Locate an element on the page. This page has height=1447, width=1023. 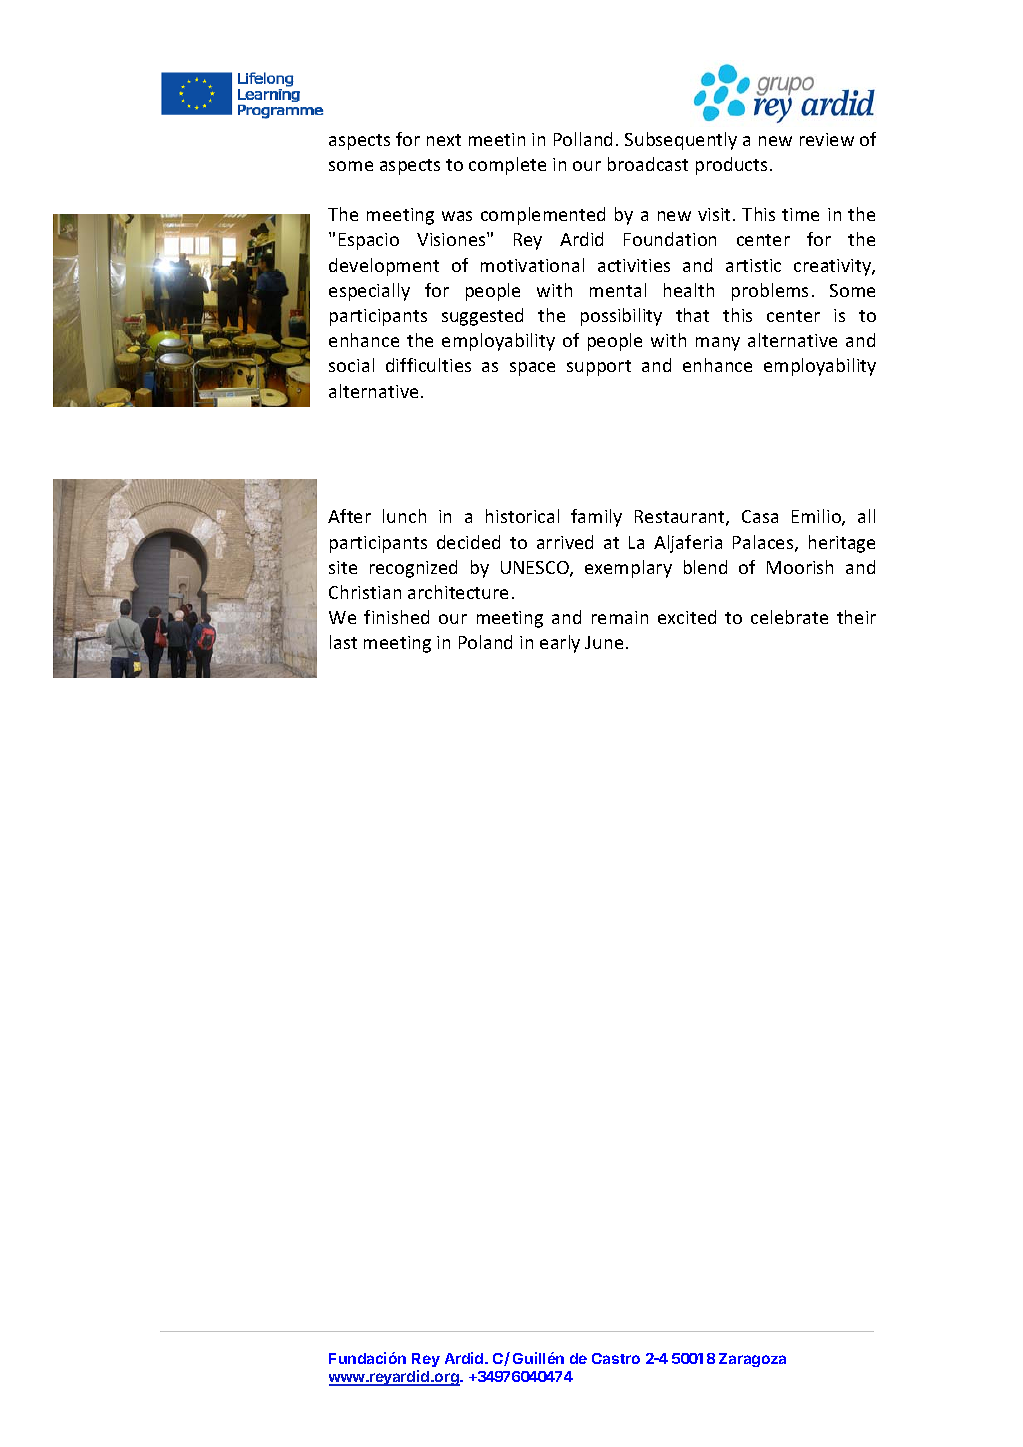
family is located at coordinates (596, 518).
